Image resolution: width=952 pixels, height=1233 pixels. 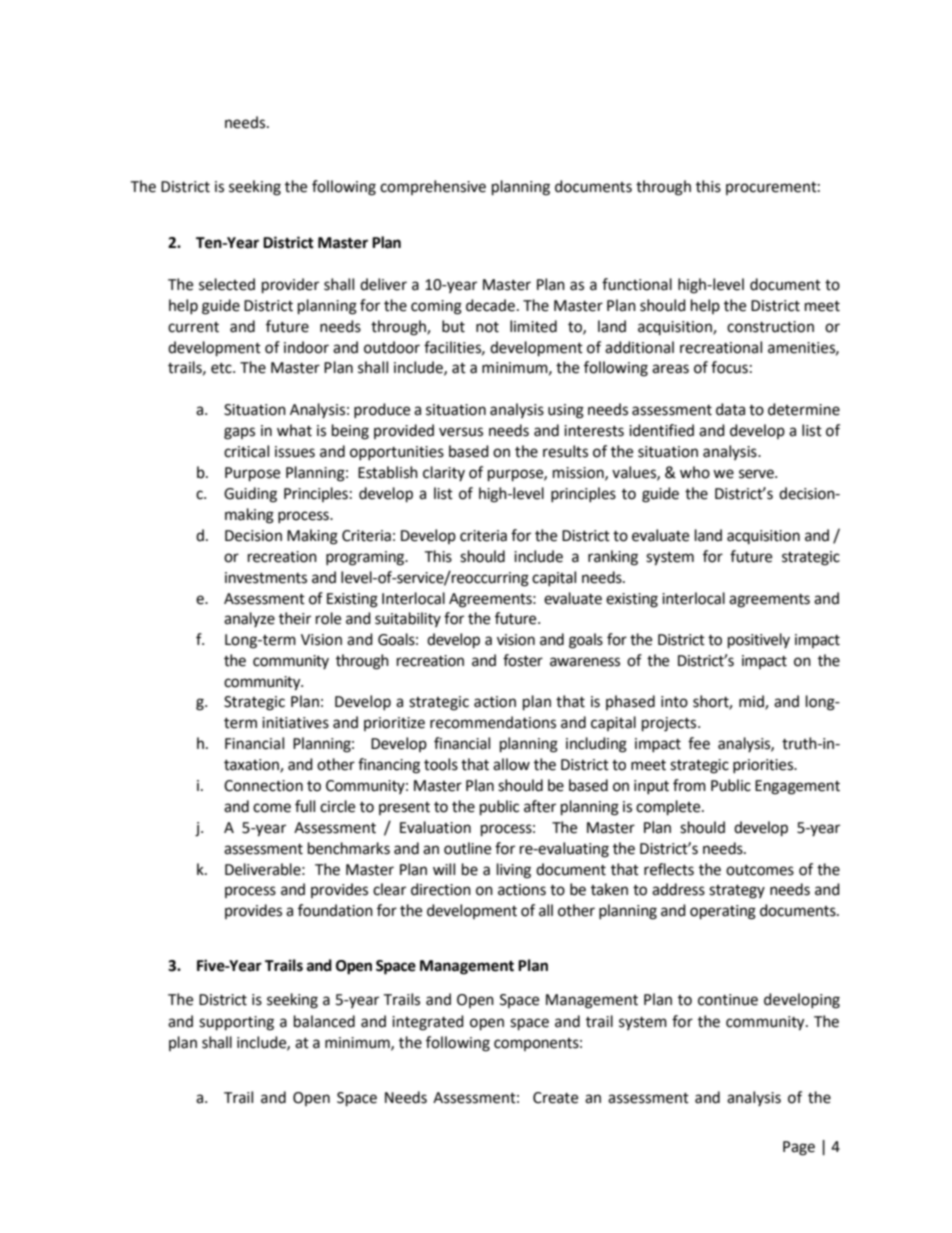 I want to click on analyze, so click(x=249, y=619).
